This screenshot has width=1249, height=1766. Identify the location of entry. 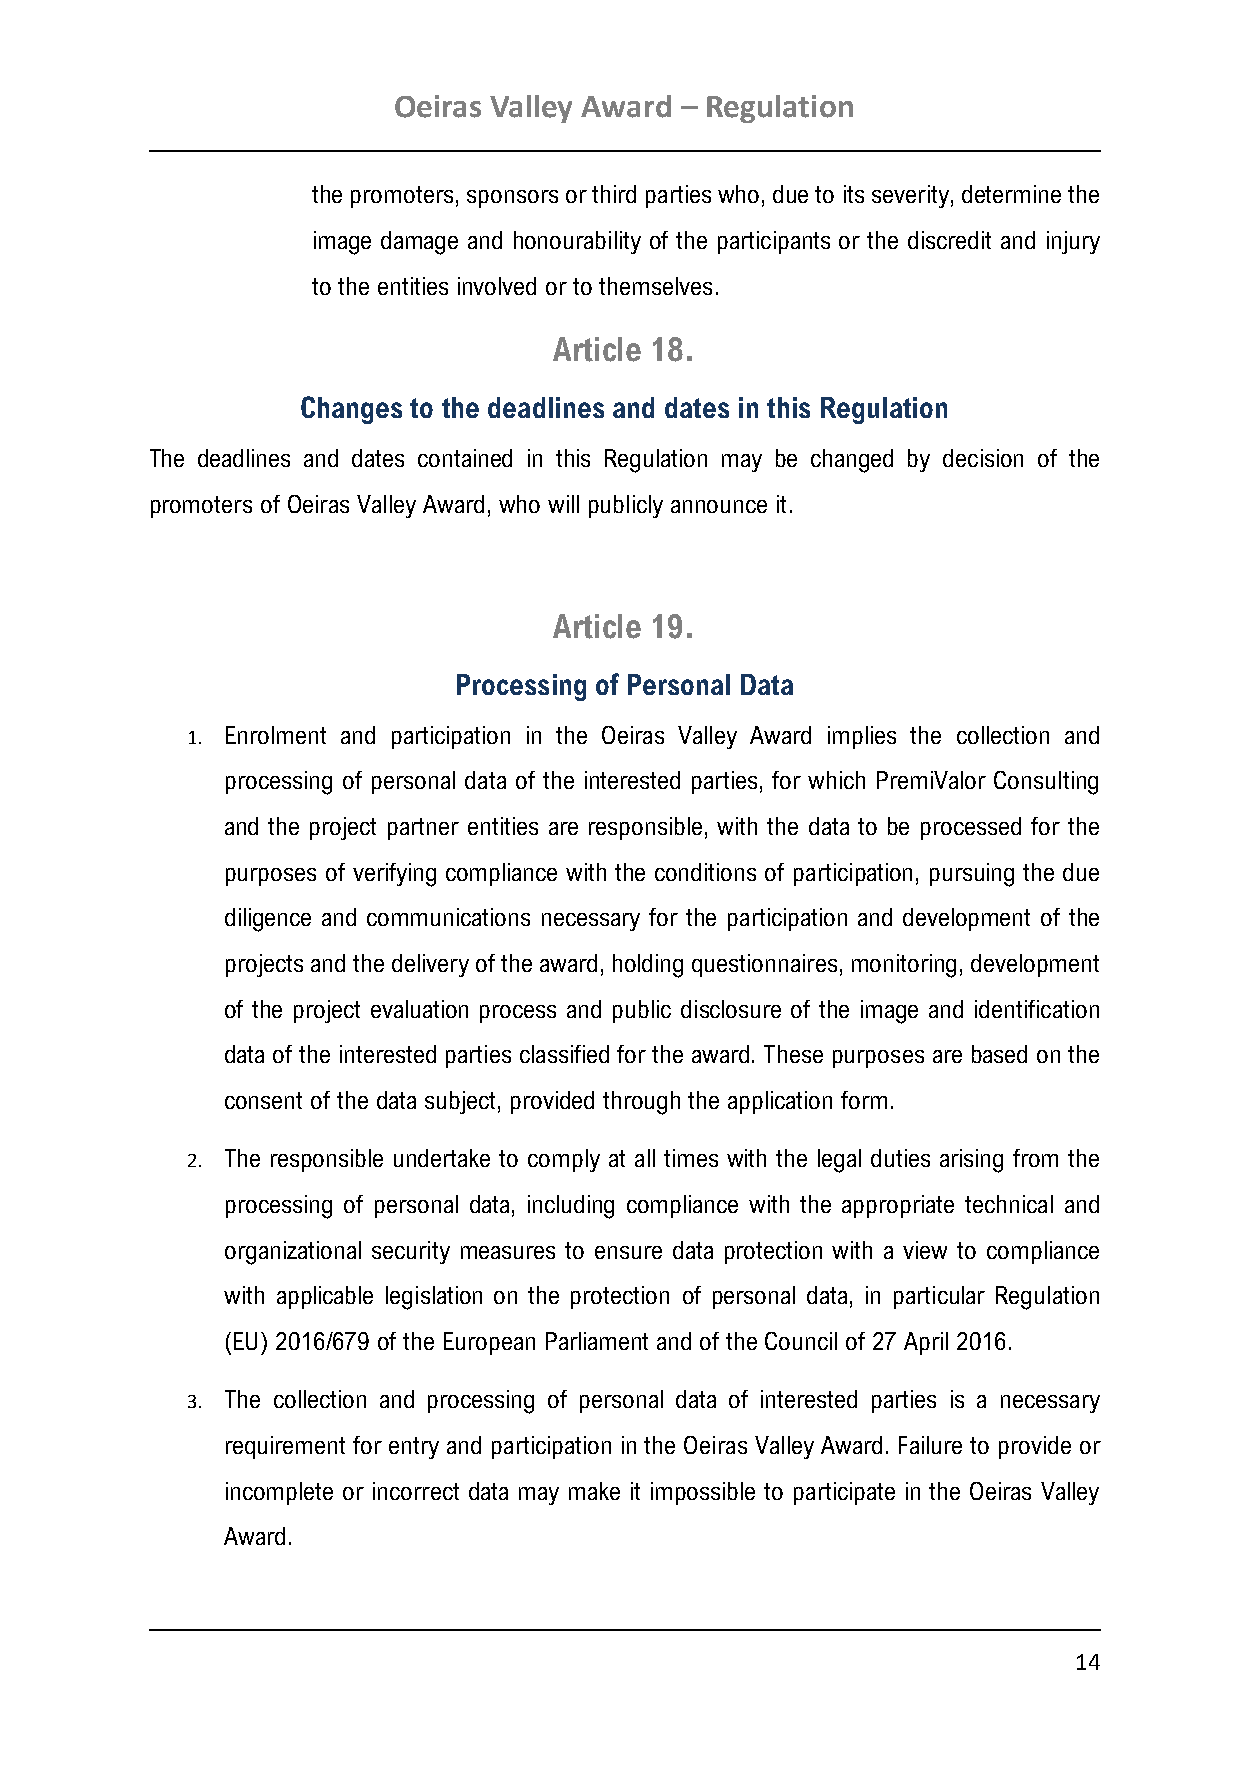
(414, 1448).
